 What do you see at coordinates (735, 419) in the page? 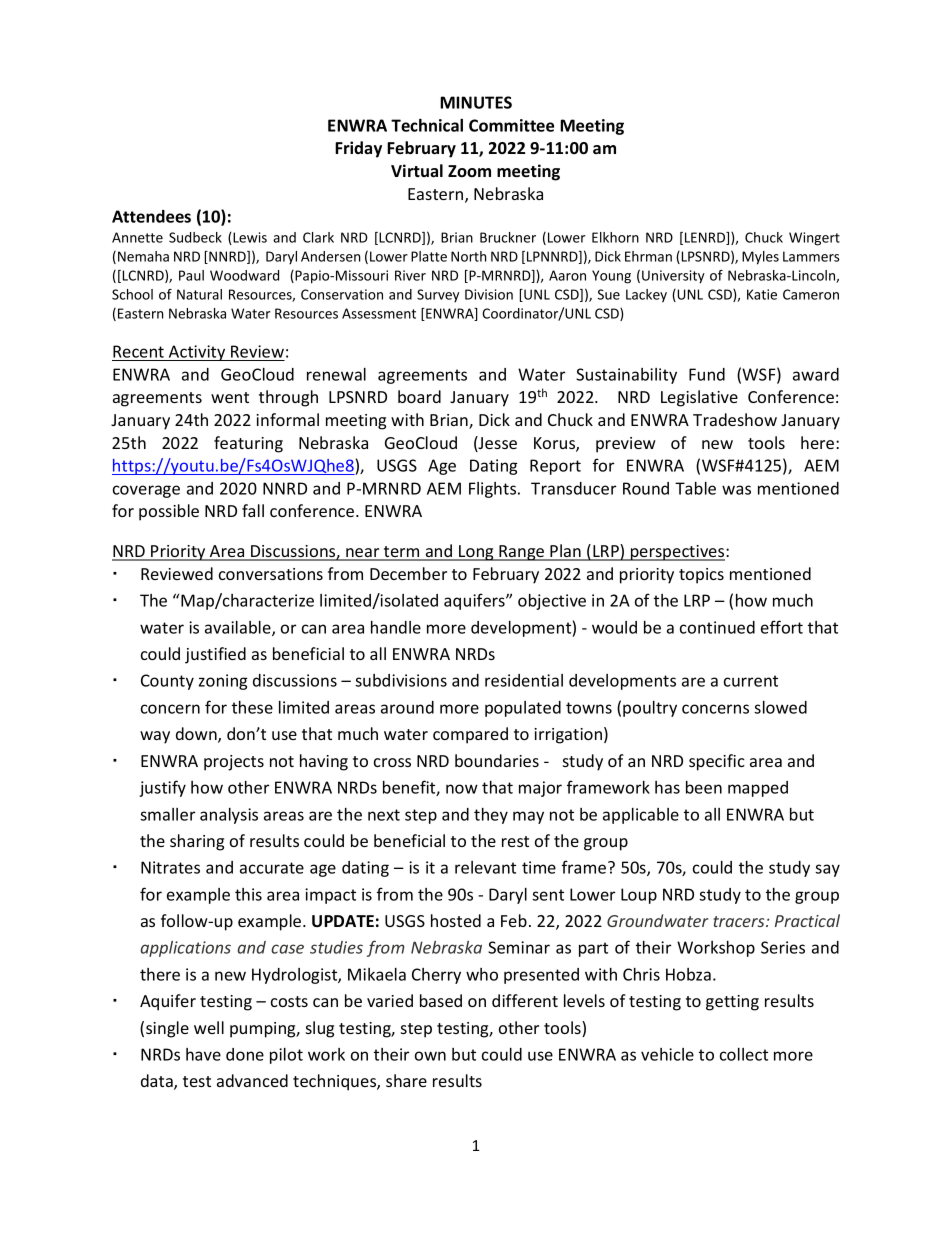
I see `Tradeshow` at bounding box center [735, 419].
